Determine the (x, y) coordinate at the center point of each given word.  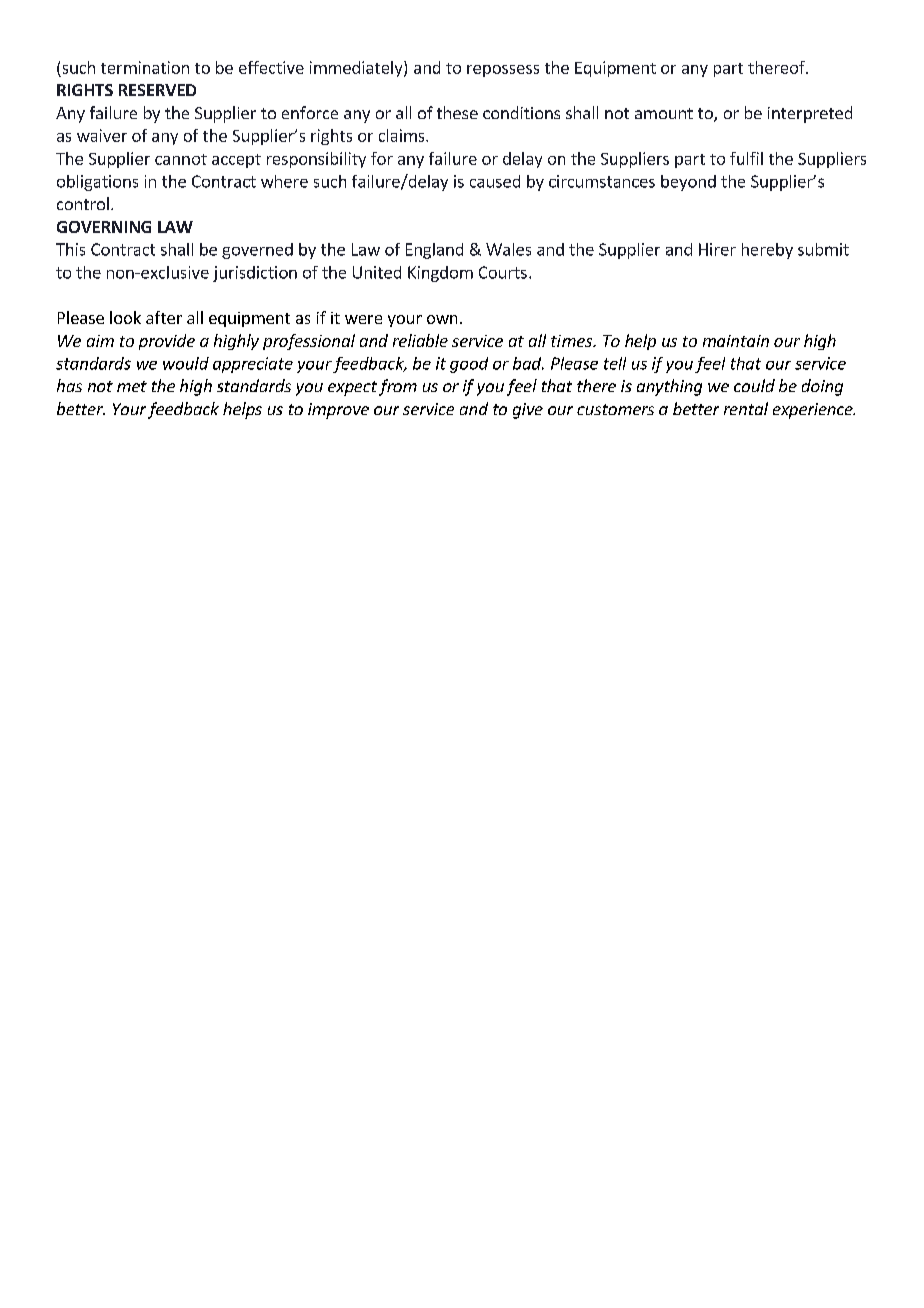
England (434, 251)
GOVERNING (104, 227)
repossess (503, 71)
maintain (736, 341)
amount (664, 113)
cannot (181, 159)
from (398, 387)
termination (145, 67)
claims (403, 135)
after (164, 317)
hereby (767, 251)
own (442, 319)
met (132, 386)
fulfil (746, 158)
